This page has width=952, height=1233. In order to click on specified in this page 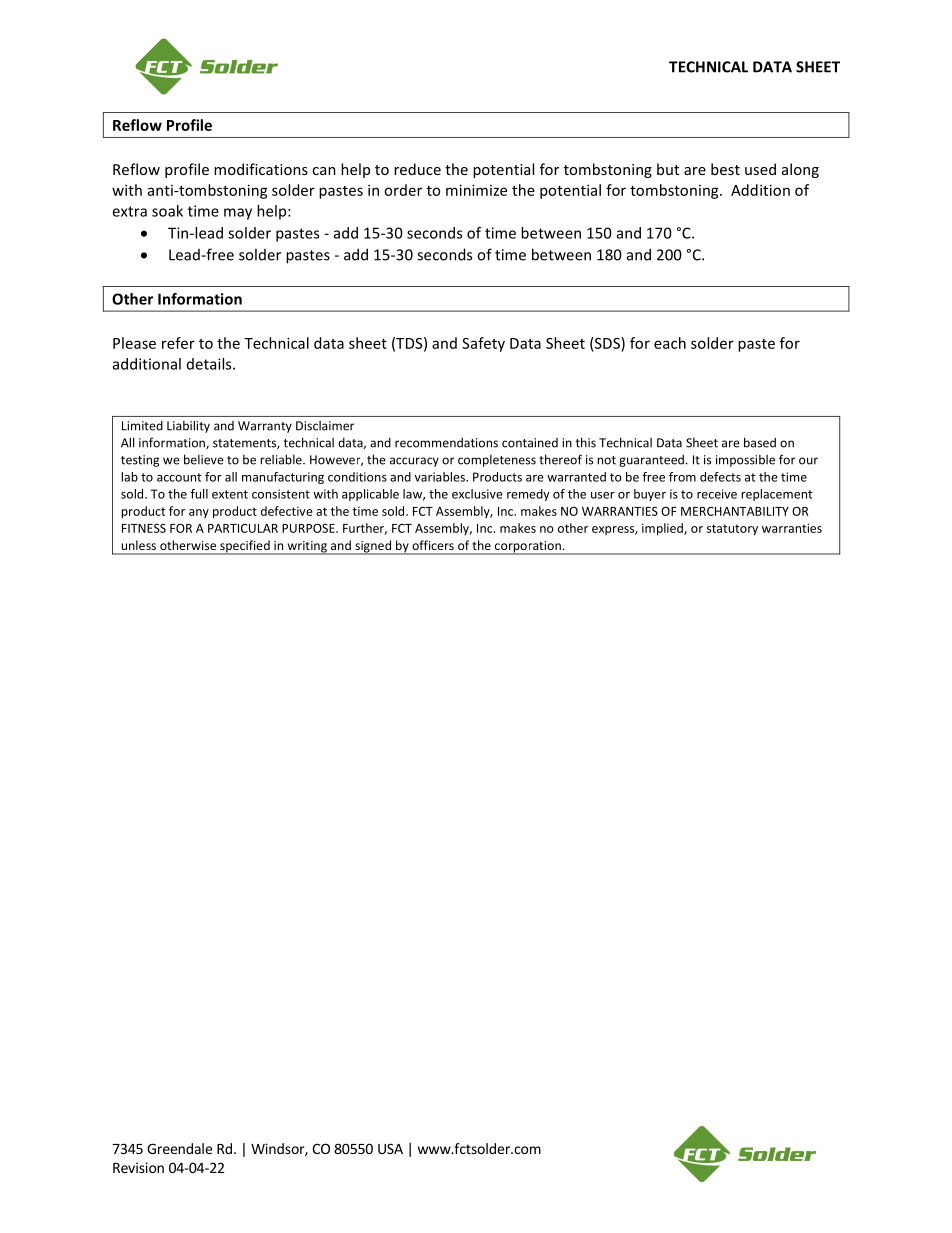, I will do `click(245, 547)`.
